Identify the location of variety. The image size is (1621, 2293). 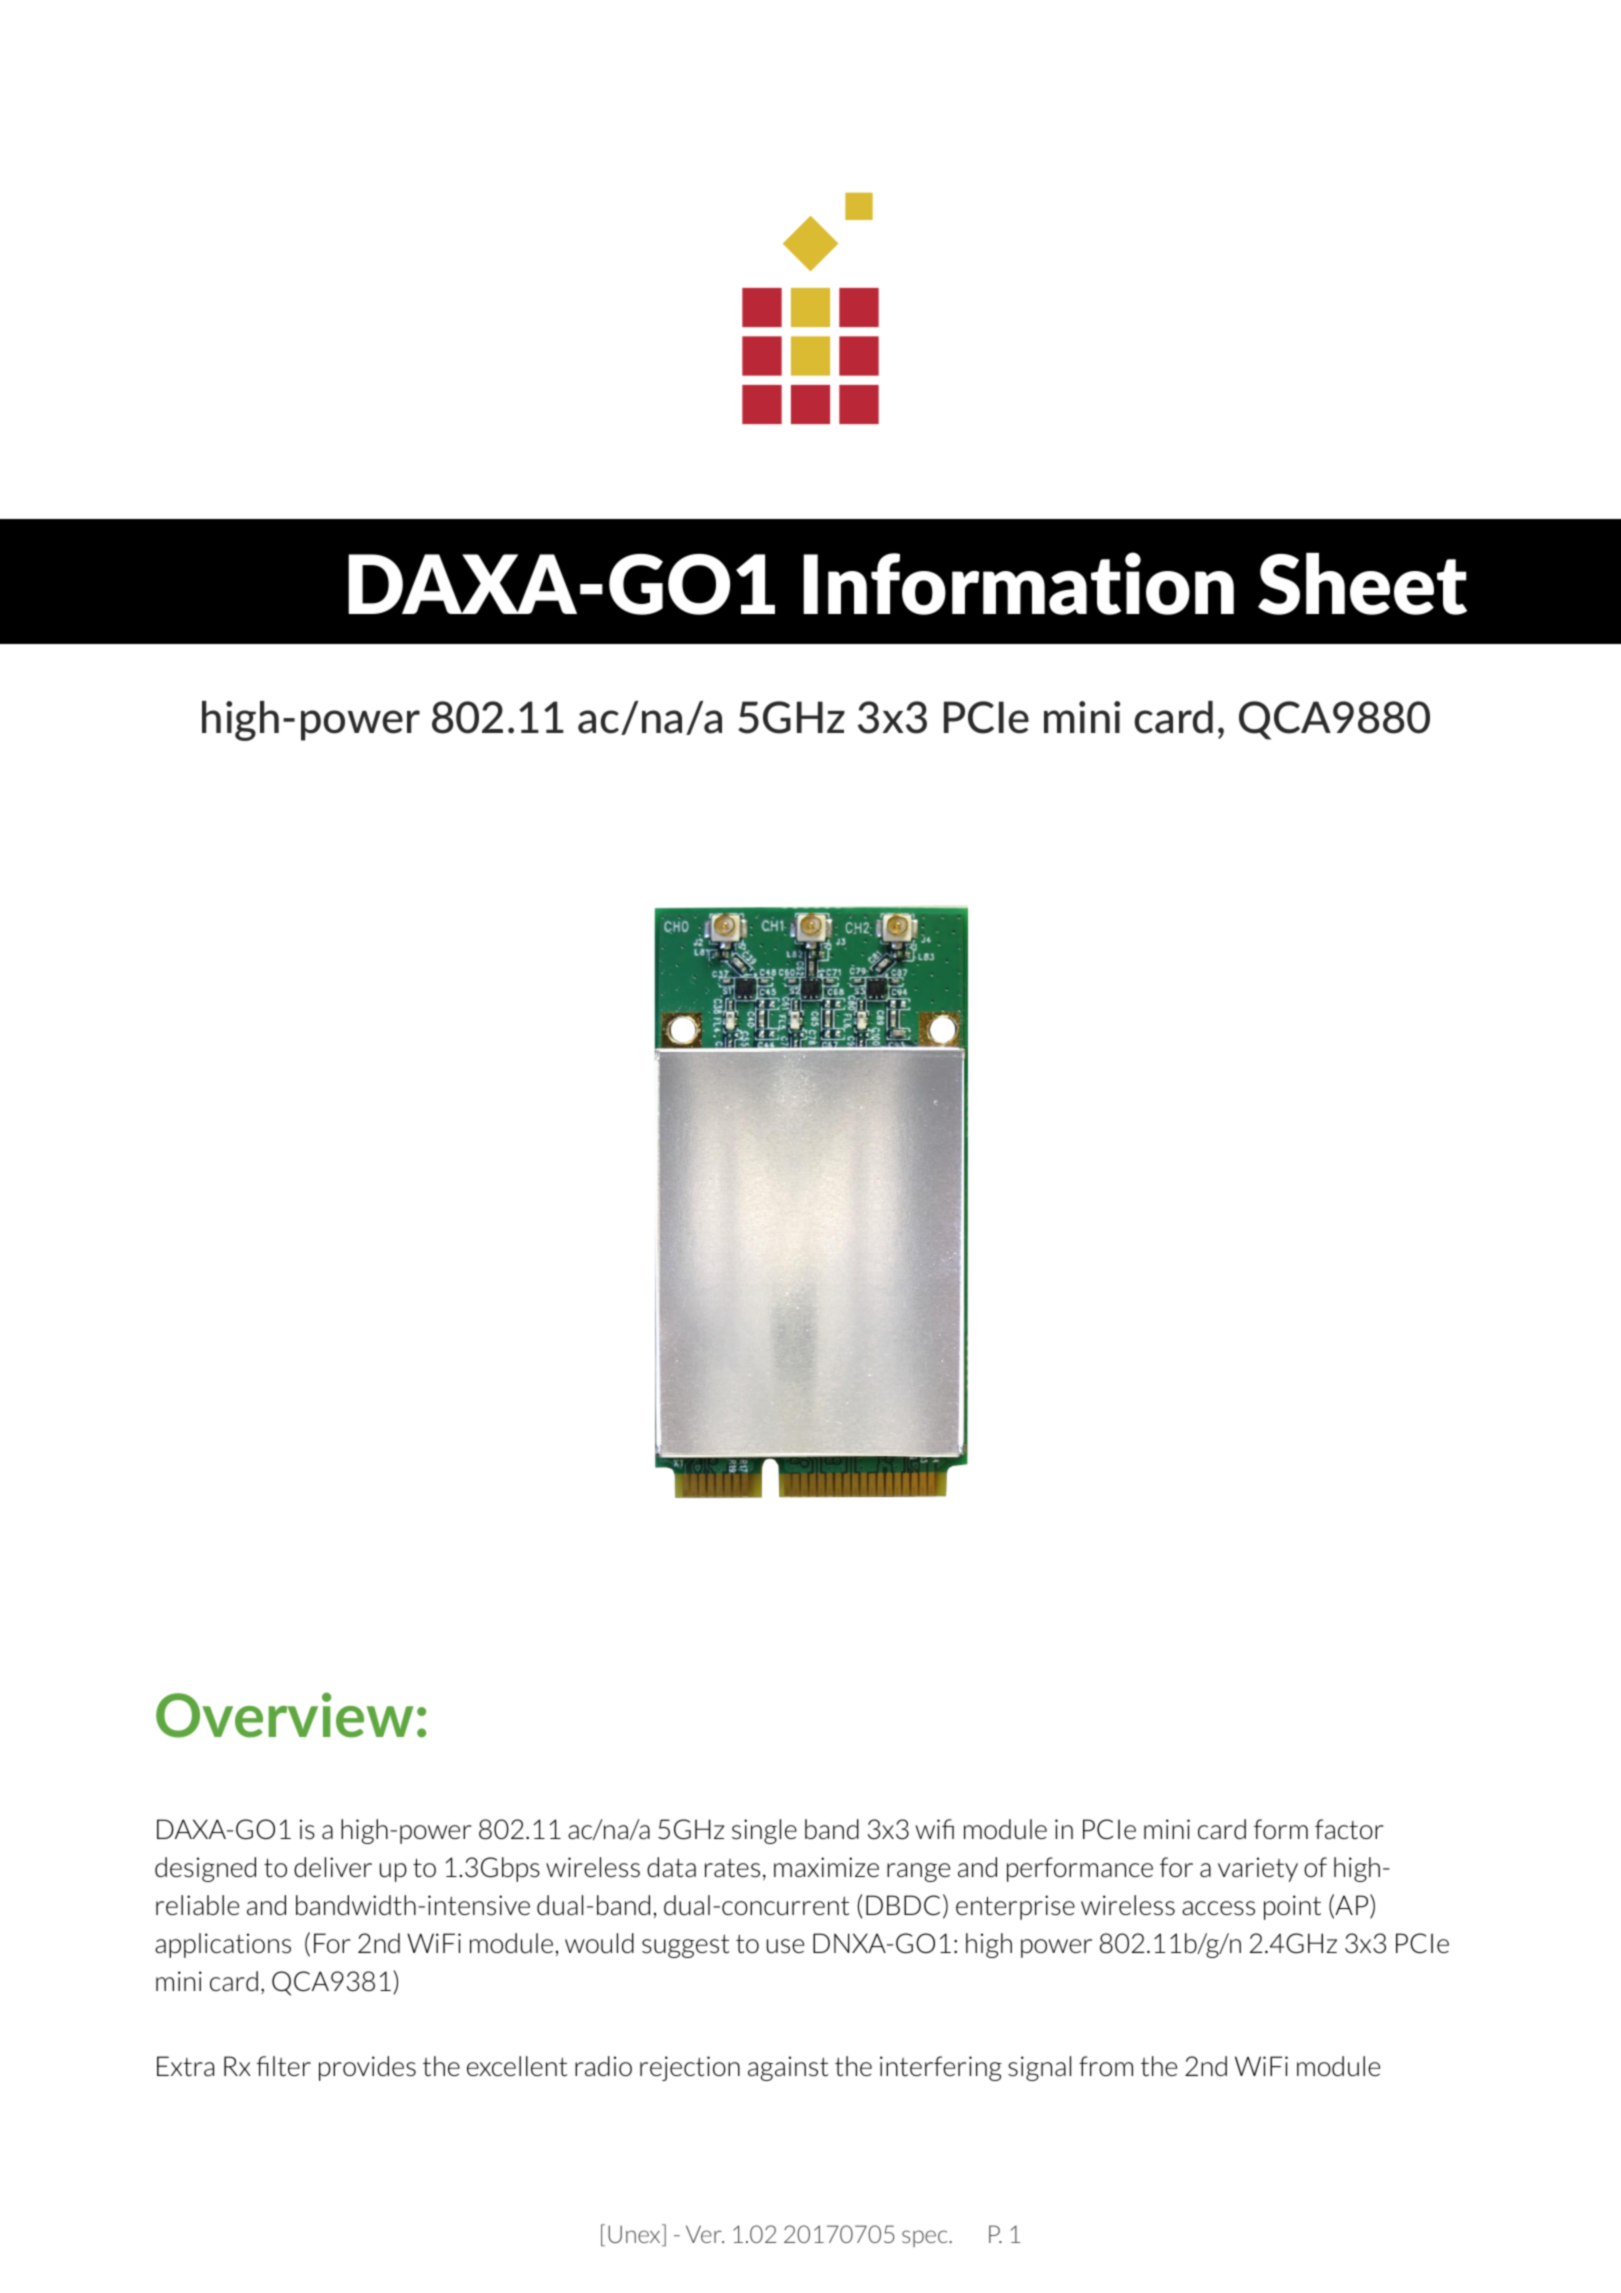
(1258, 1869).
